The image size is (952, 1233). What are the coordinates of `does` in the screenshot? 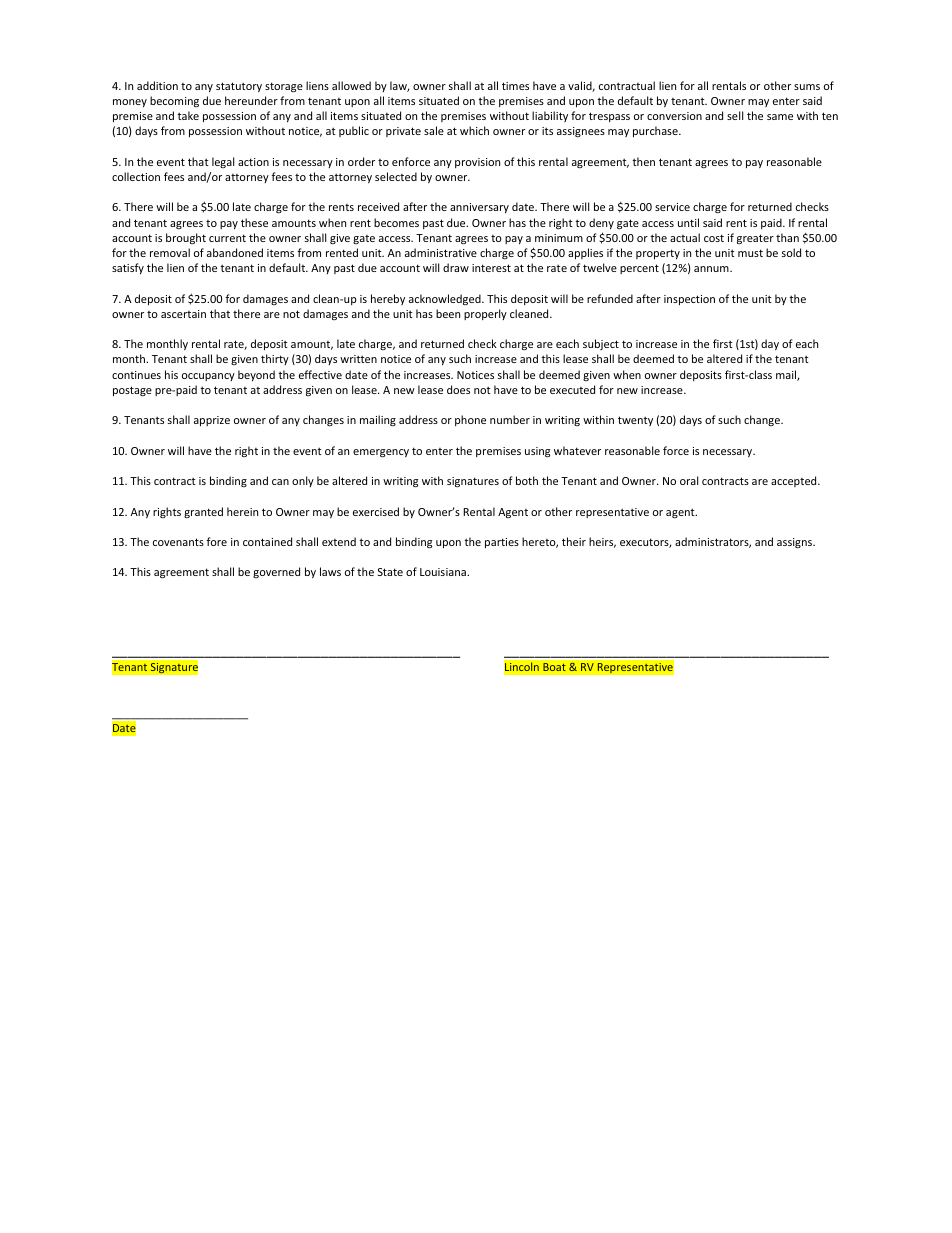 It's located at (458, 389).
